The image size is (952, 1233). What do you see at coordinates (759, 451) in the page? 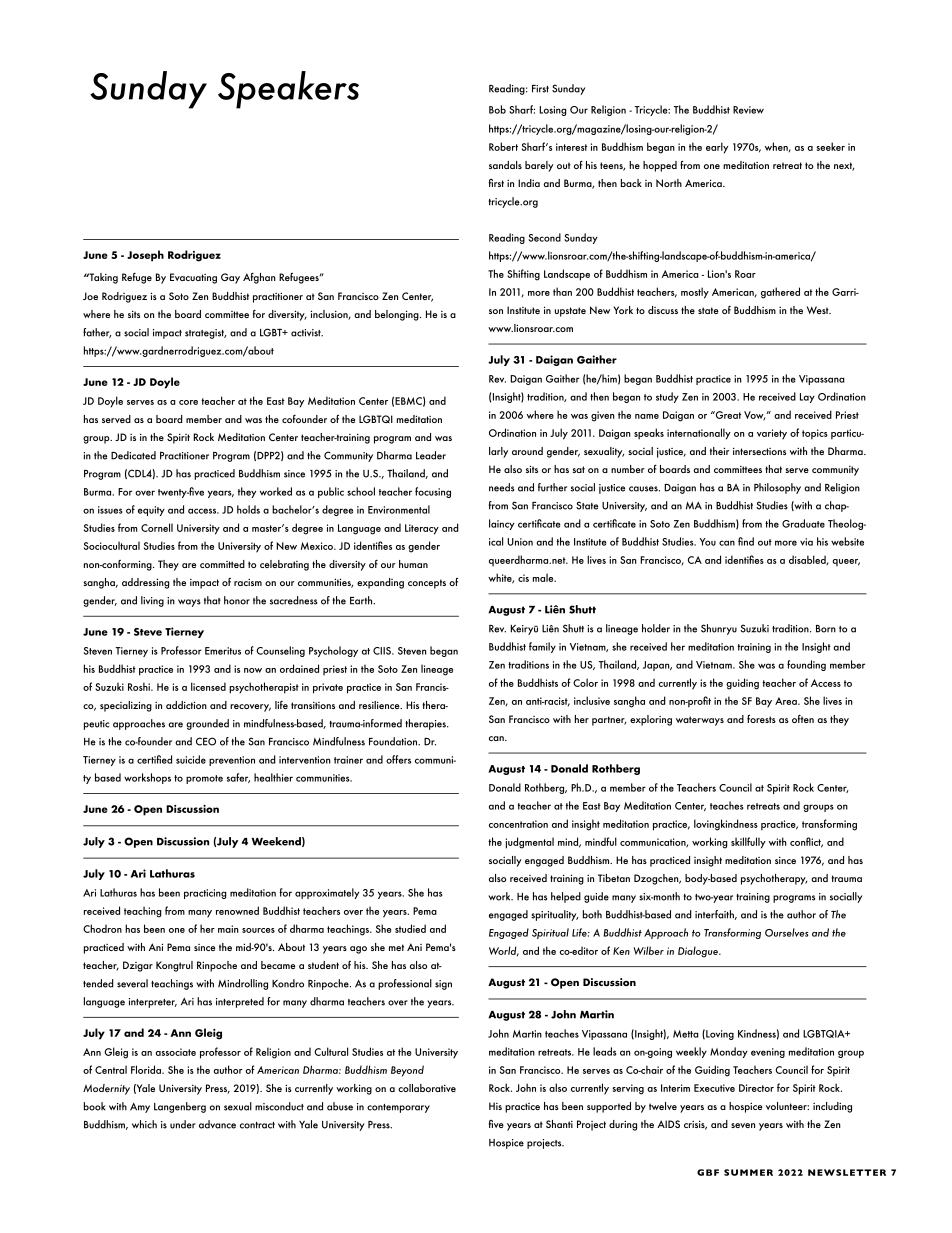
I see `intersections` at bounding box center [759, 451].
